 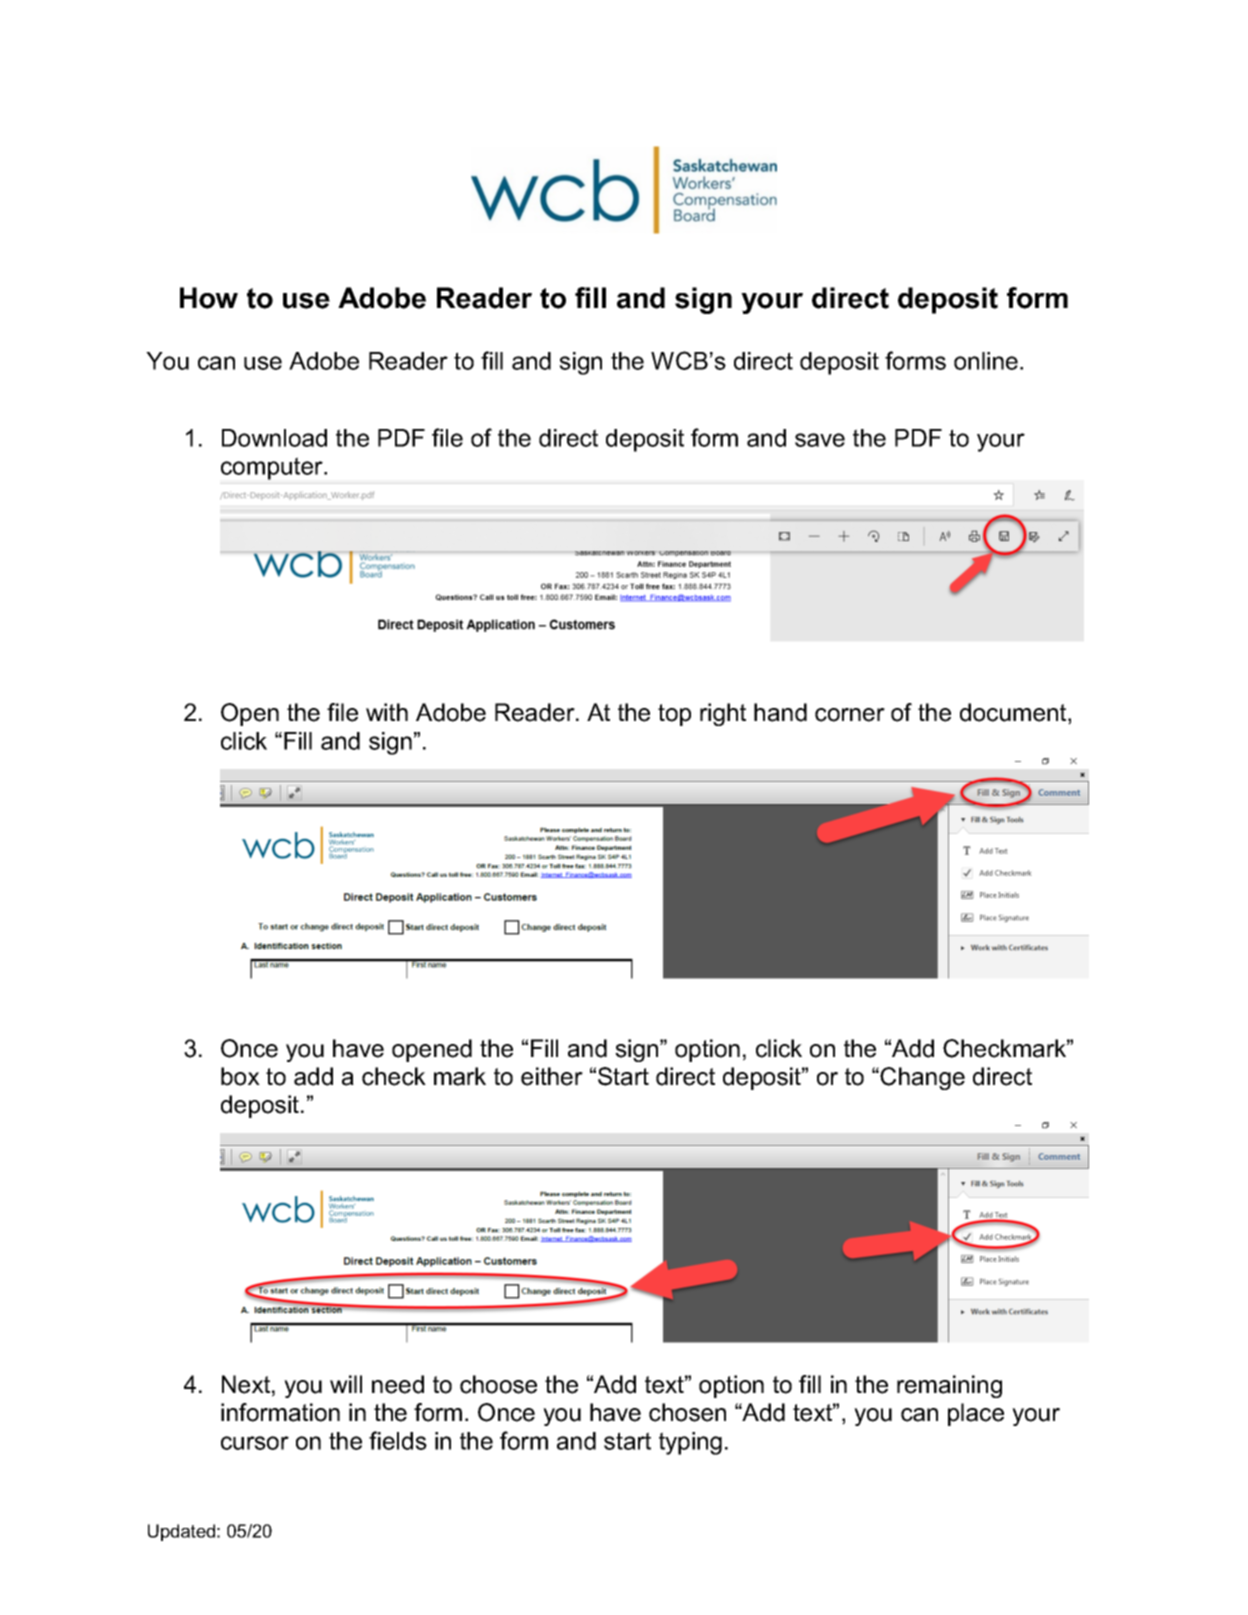 I want to click on remaining, so click(x=949, y=1386).
